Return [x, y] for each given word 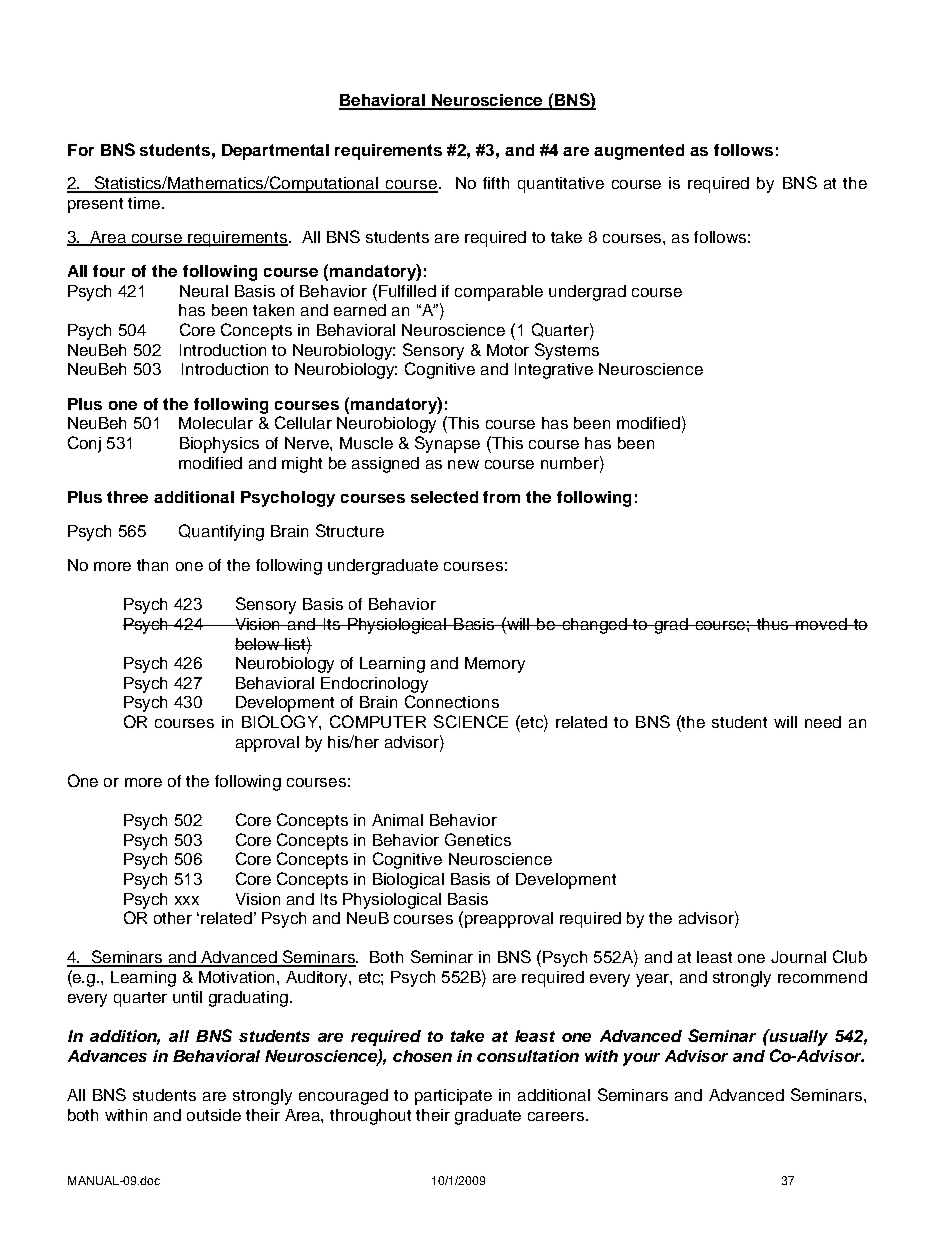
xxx [187, 900]
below [258, 644]
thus [773, 624]
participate [453, 1097]
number [571, 462]
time [145, 203]
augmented [639, 152]
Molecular [216, 423]
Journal [798, 957]
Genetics [478, 839]
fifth [496, 183]
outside [214, 1115]
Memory [495, 665]
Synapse [447, 444]
